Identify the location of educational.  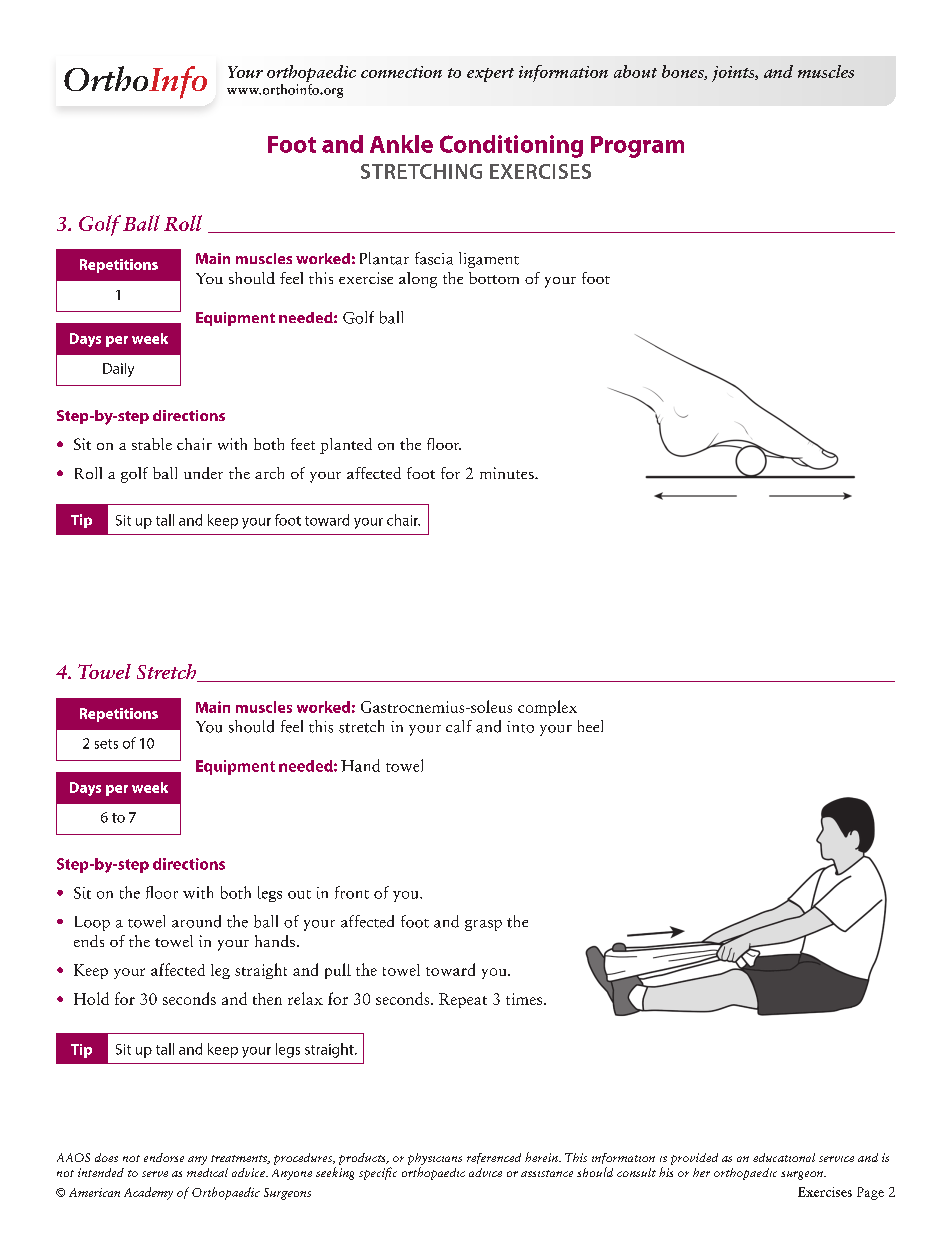
(784, 1157).
